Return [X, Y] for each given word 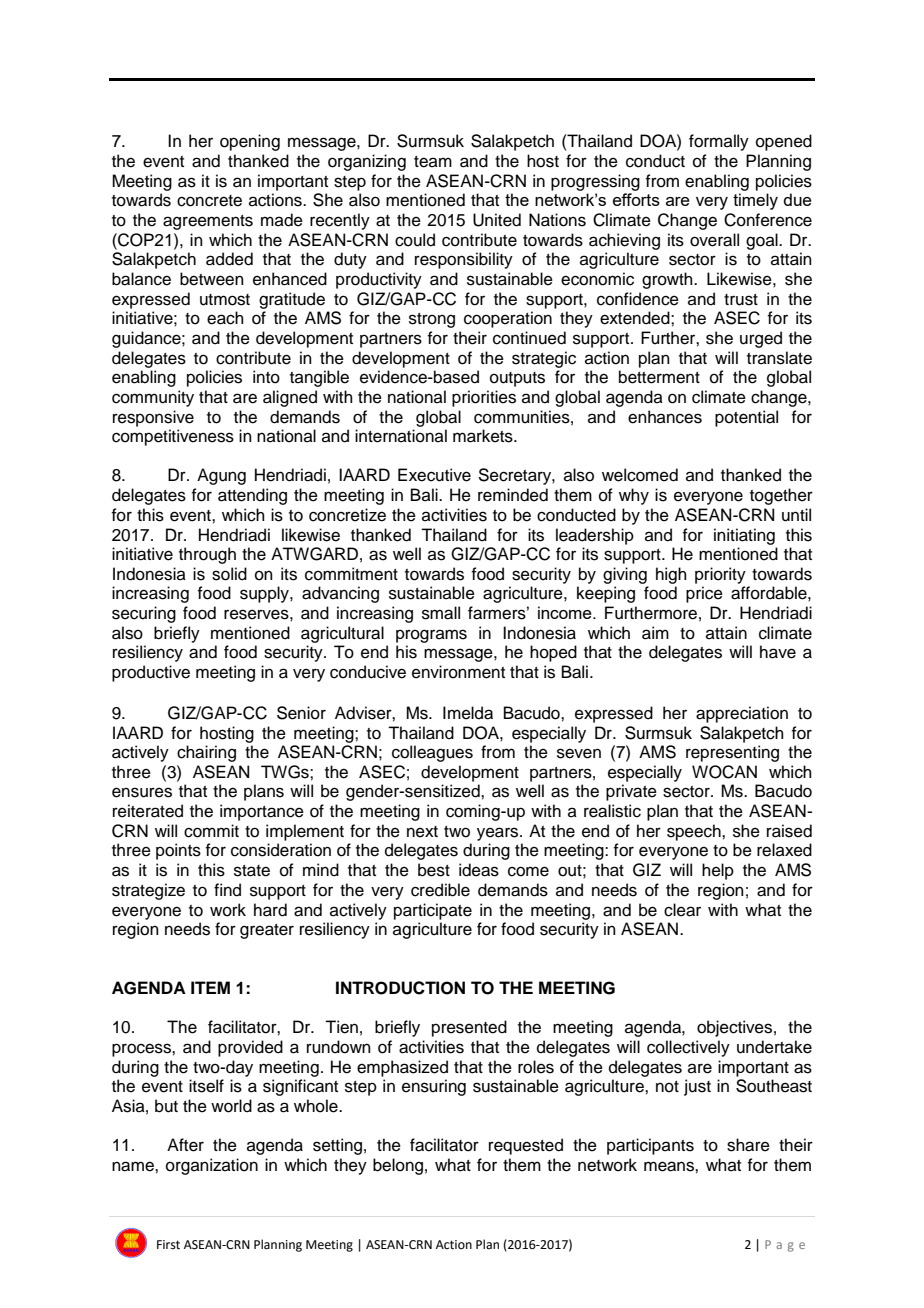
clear [682, 910]
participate [433, 911]
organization [212, 1166]
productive [151, 673]
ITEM [210, 987]
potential [746, 418]
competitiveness [173, 437]
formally [719, 142]
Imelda [468, 713]
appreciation [742, 714]
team [433, 162]
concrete [209, 201]
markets [484, 436]
